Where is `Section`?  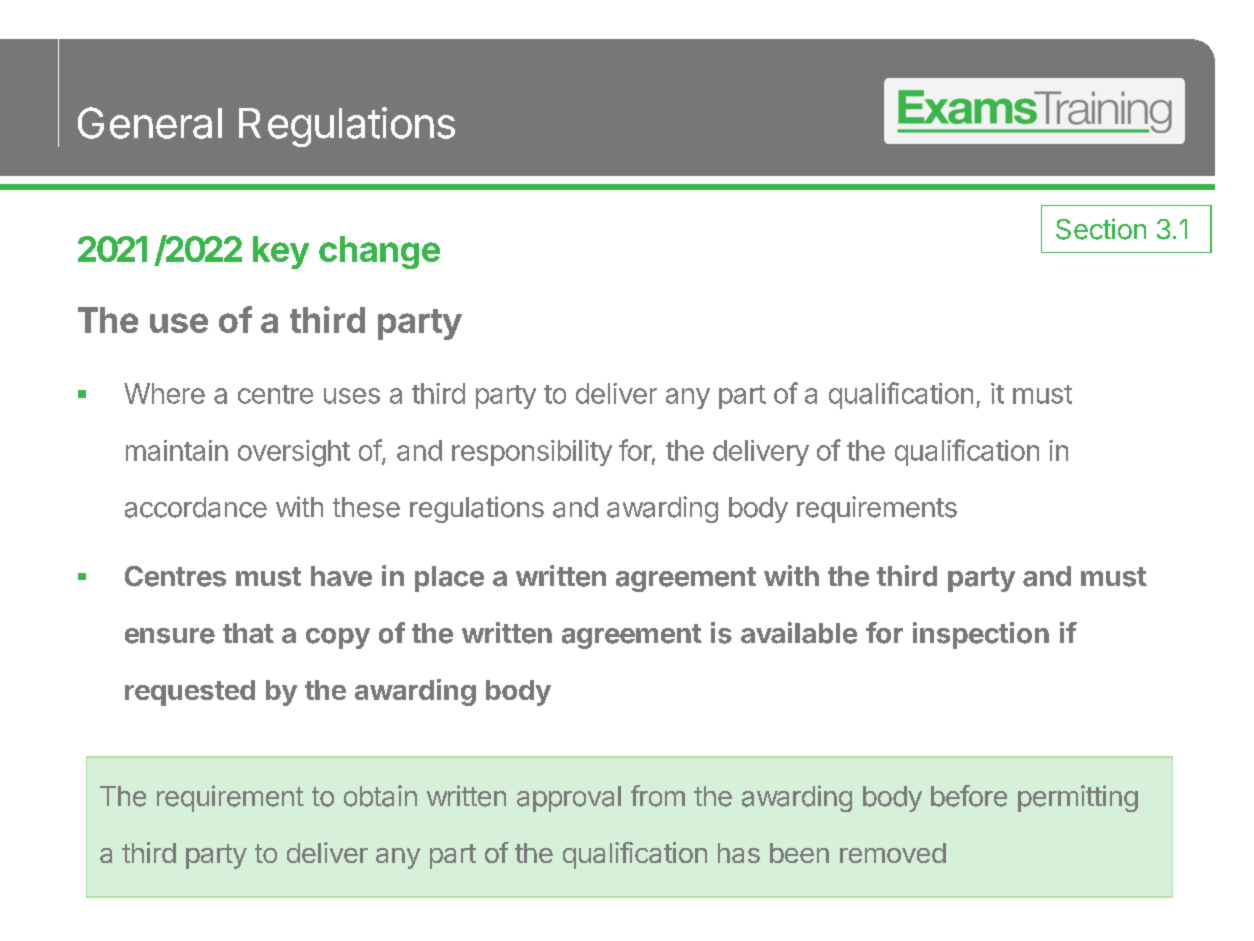
Section is located at coordinates (1101, 229).
